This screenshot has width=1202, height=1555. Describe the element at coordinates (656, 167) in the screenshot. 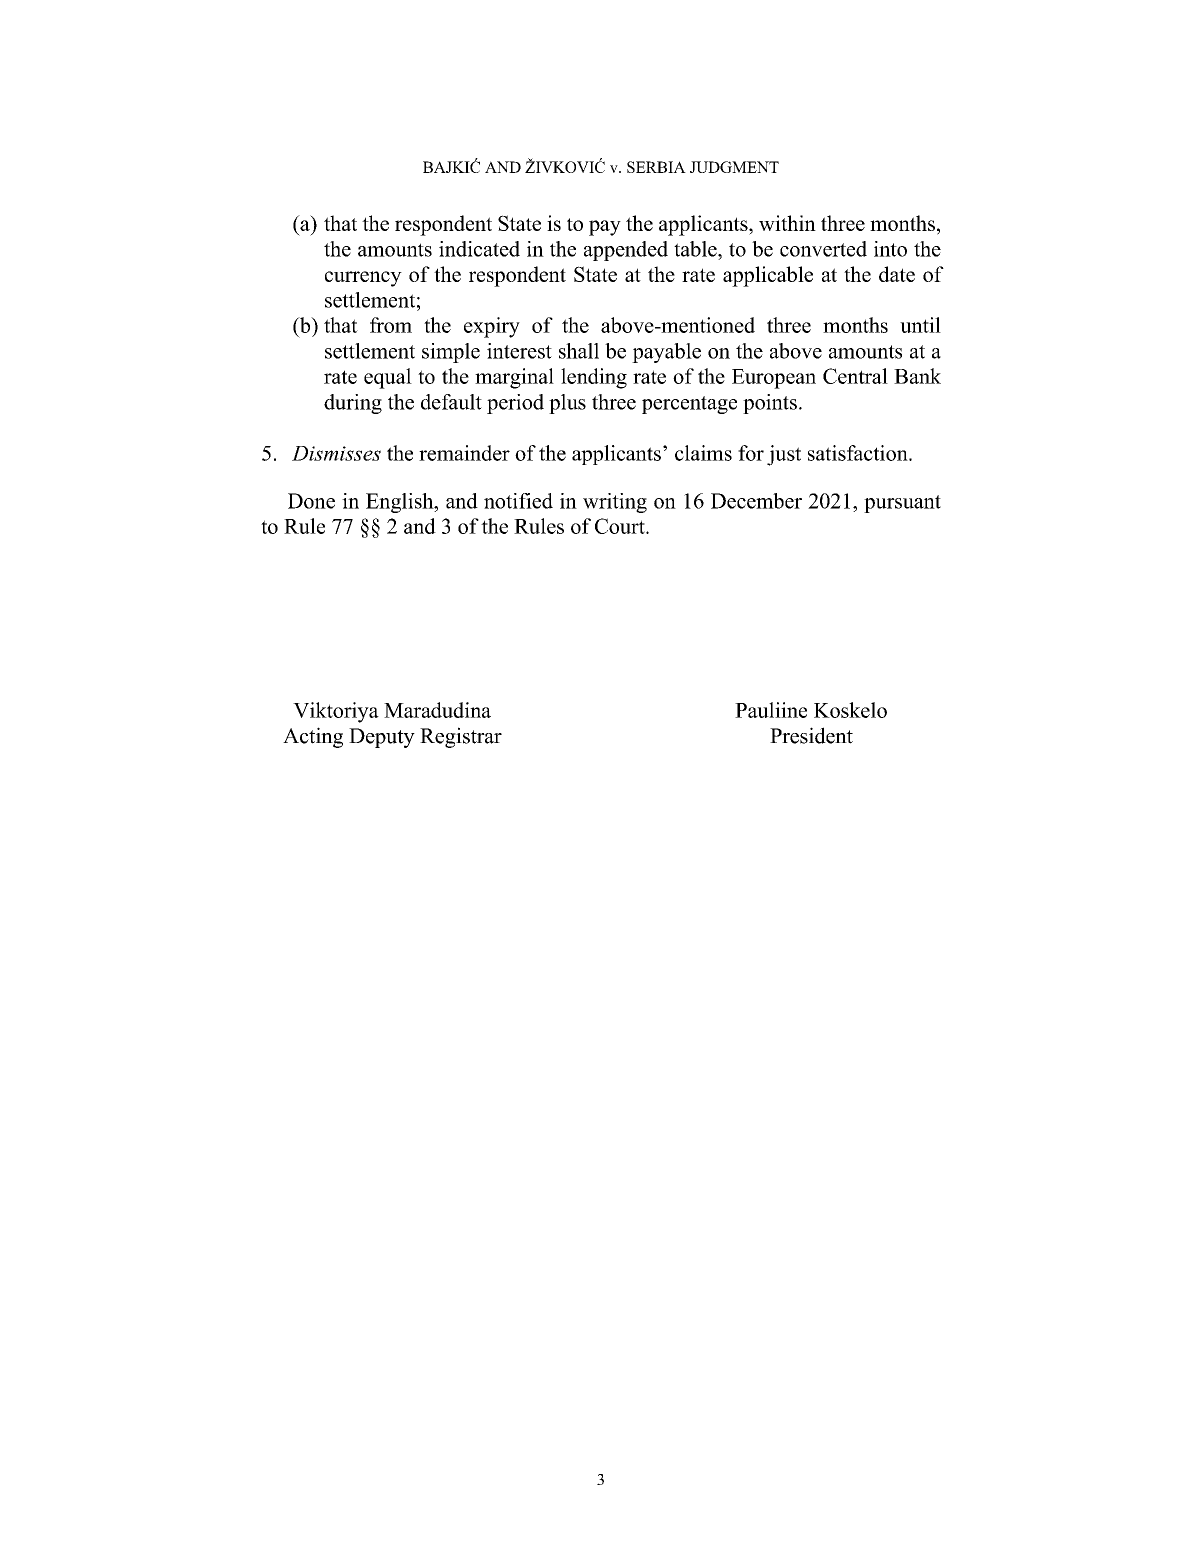

I see `SERBIA` at that location.
